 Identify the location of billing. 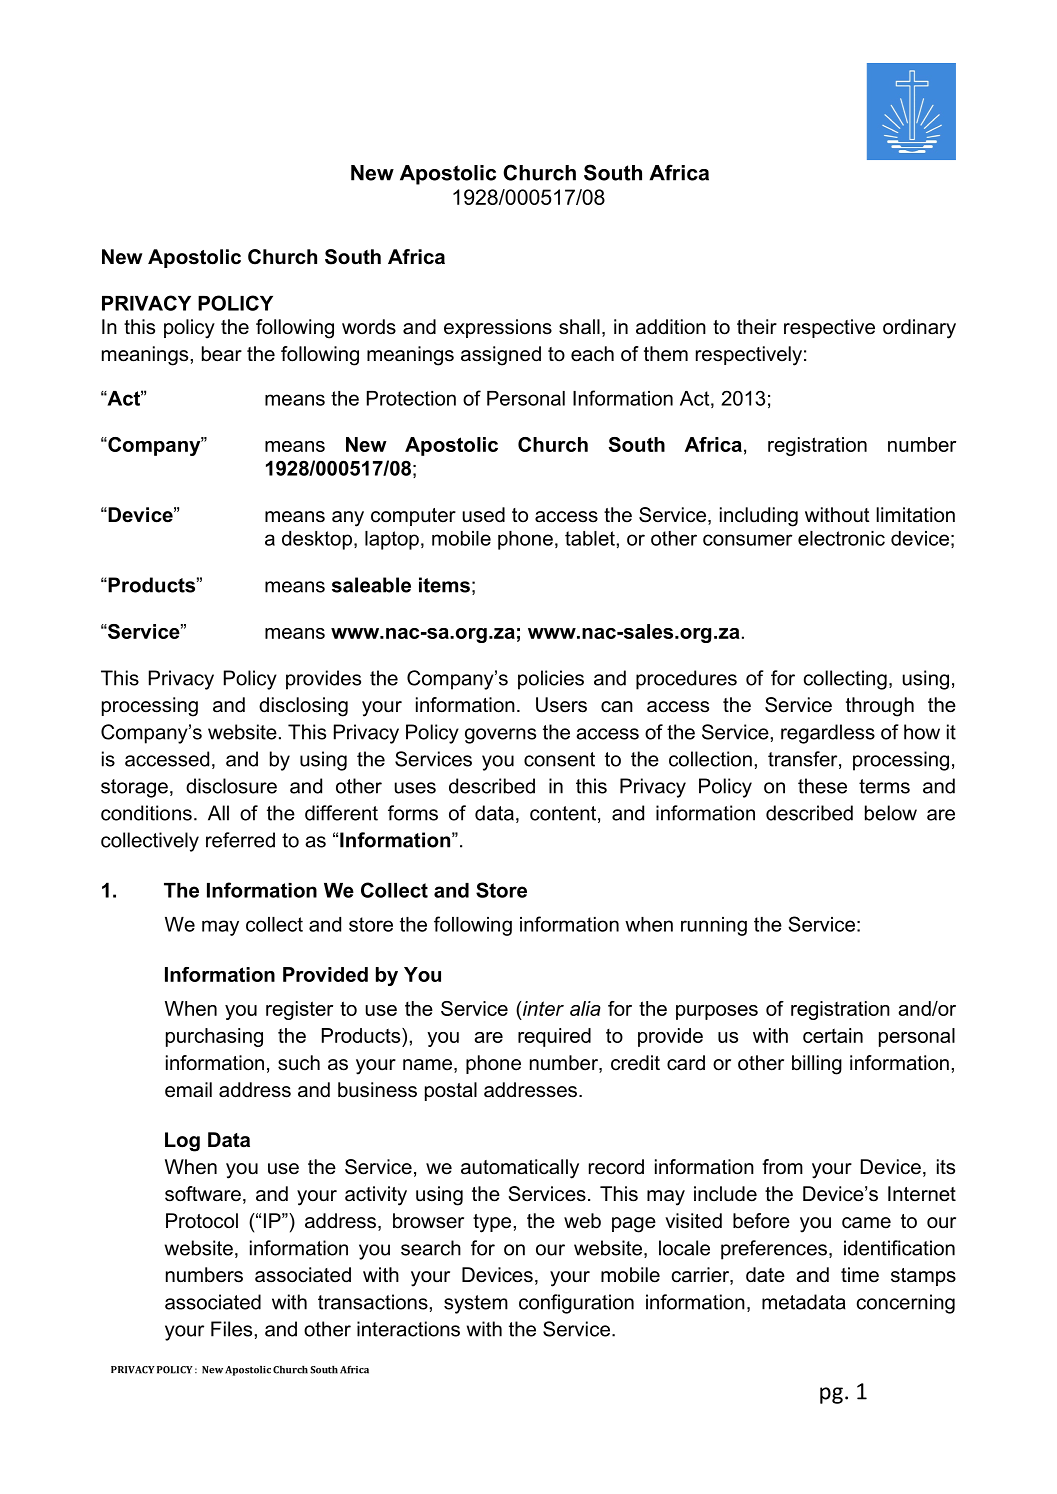
(817, 1065).
